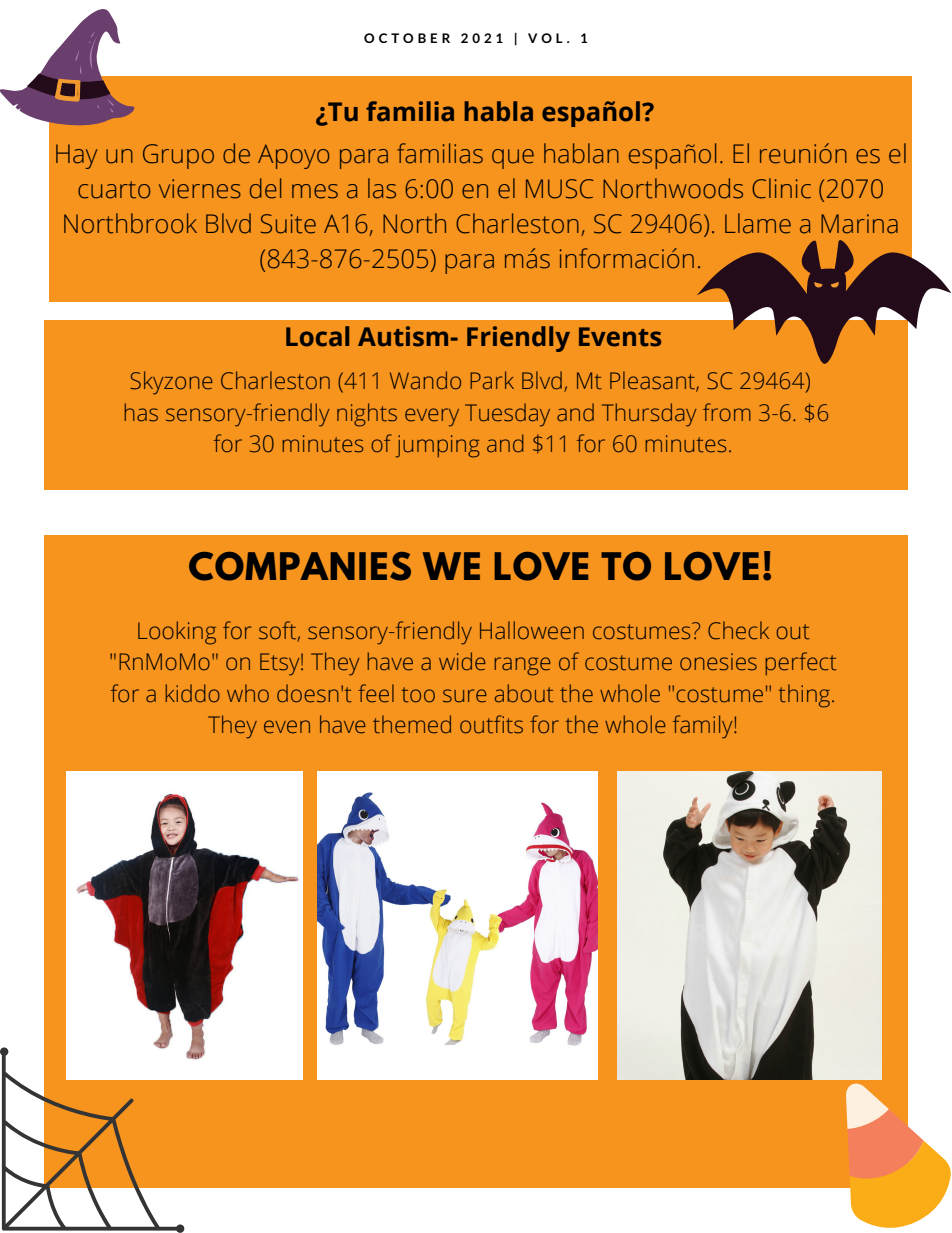 This screenshot has width=952, height=1233. Describe the element at coordinates (738, 630) in the screenshot. I see `Check` at that location.
